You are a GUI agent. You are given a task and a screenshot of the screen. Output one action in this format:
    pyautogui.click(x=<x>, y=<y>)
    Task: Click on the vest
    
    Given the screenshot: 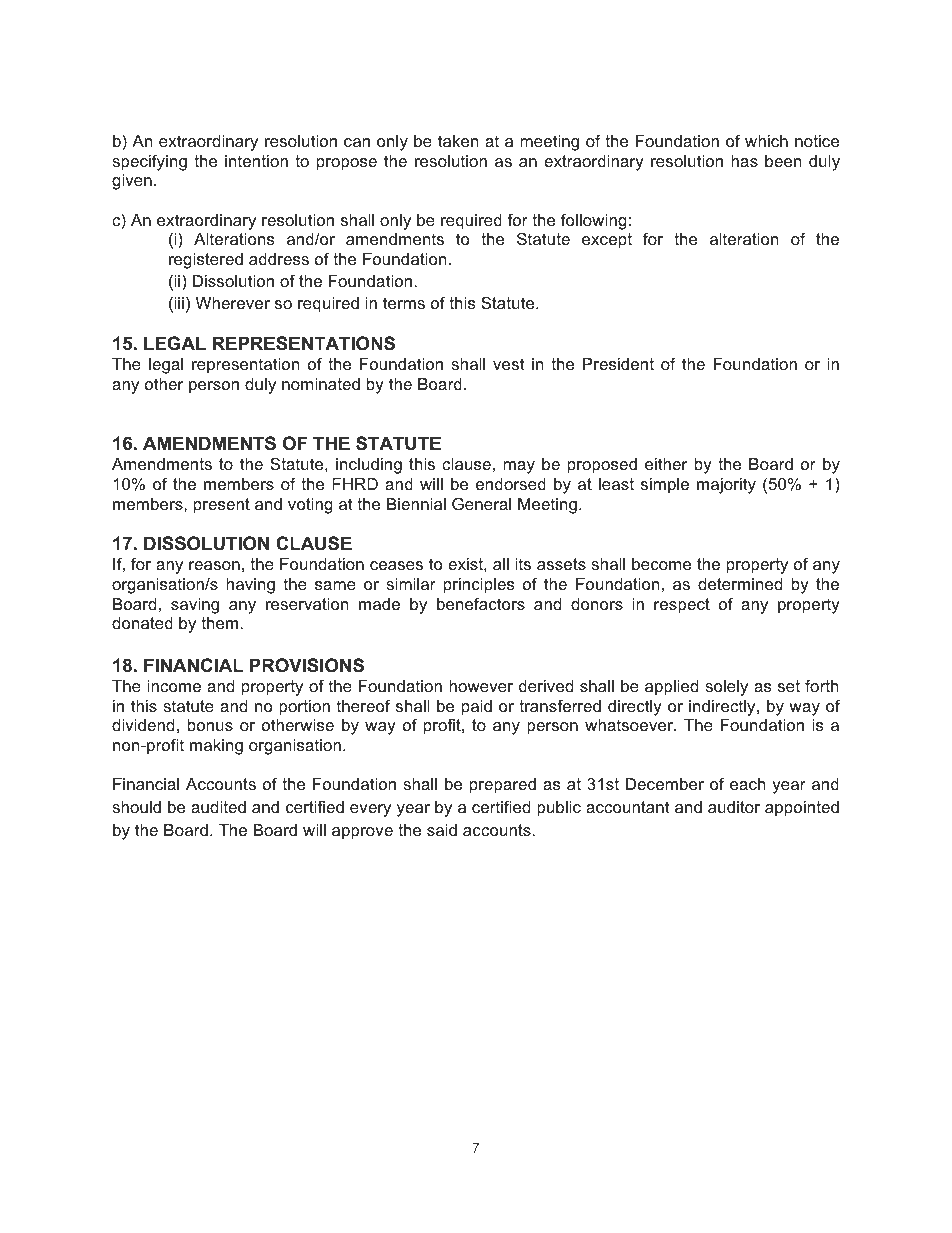 What is the action you would take?
    pyautogui.click(x=509, y=364)
